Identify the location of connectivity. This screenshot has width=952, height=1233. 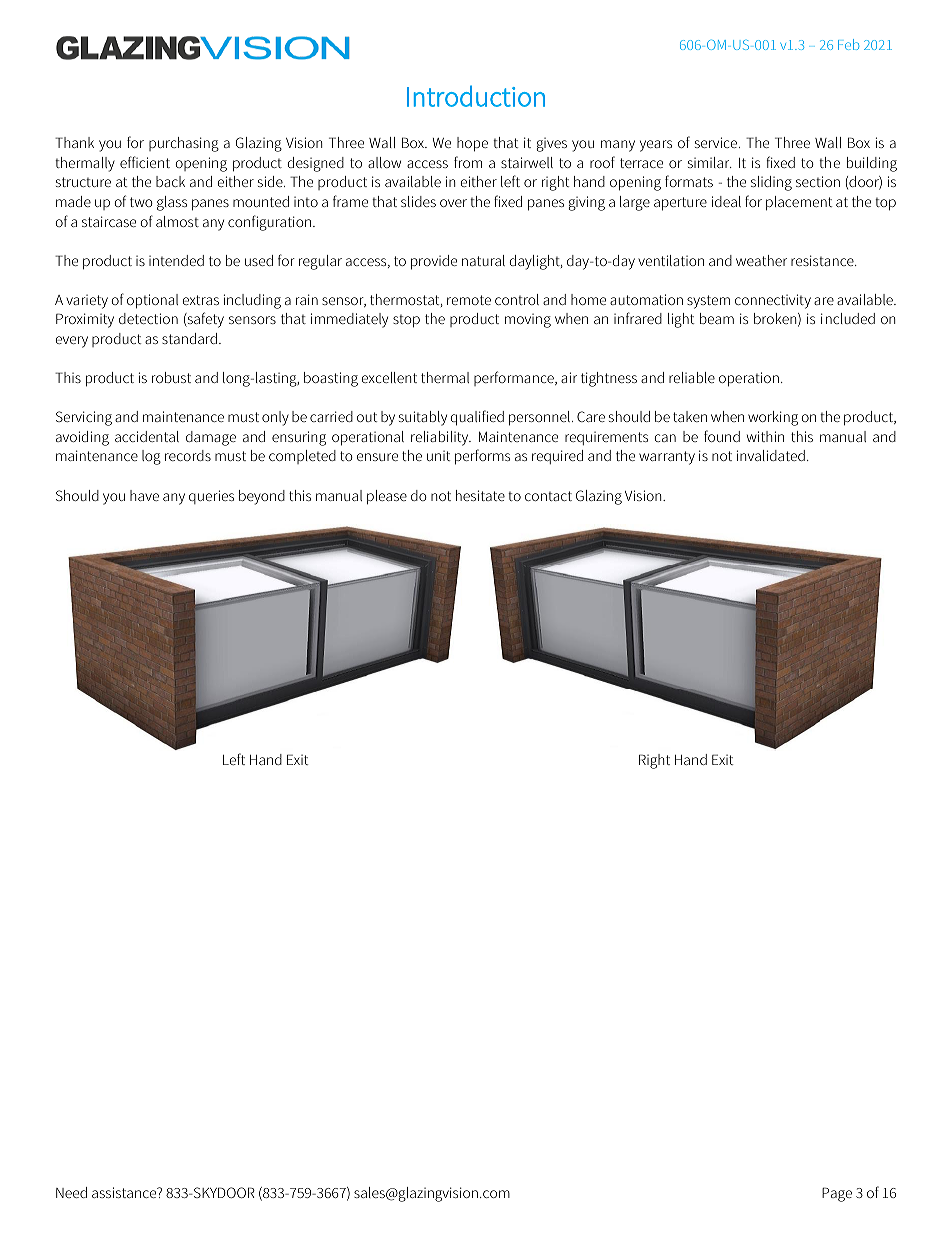
(773, 301).
